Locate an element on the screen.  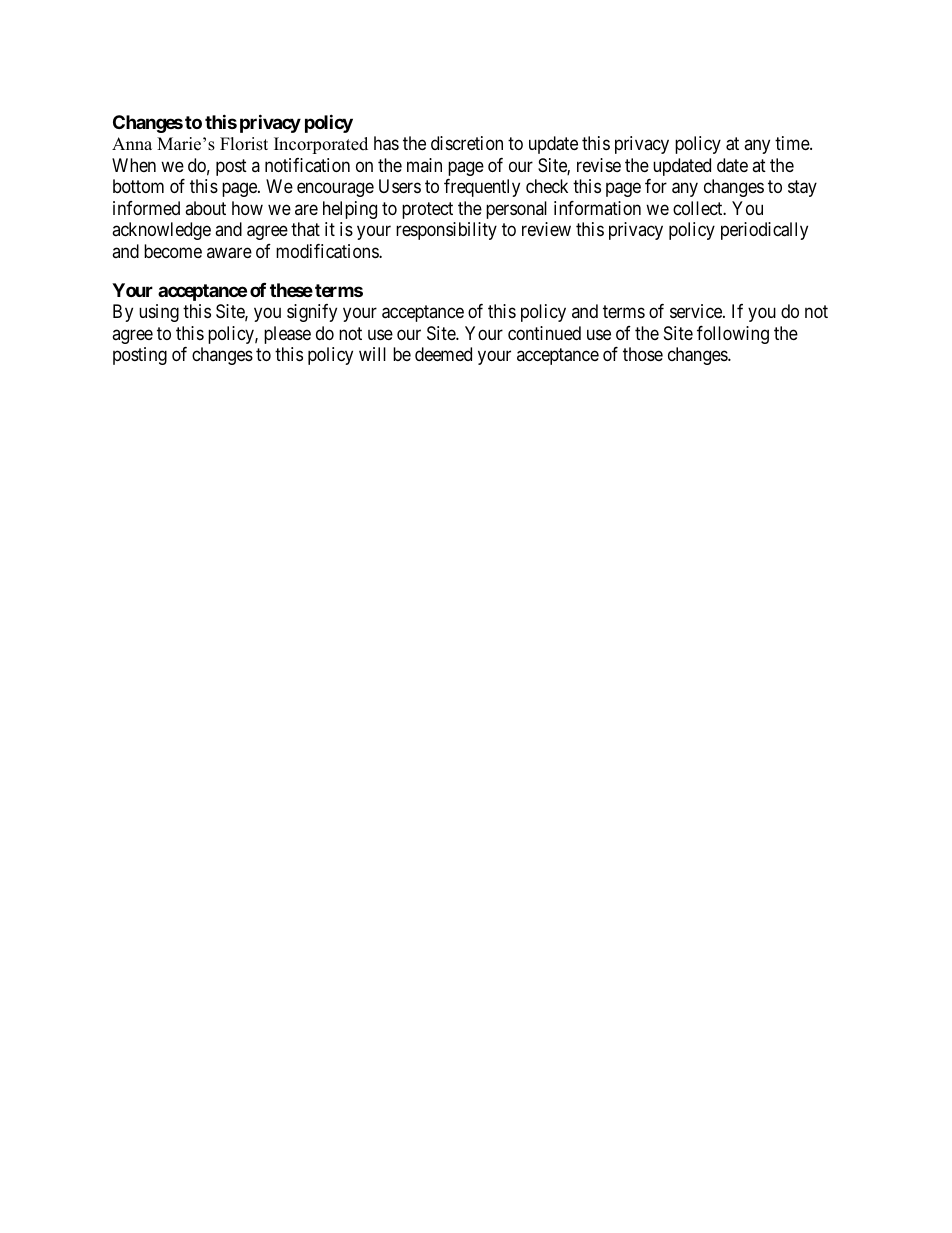
following is located at coordinates (733, 335).
